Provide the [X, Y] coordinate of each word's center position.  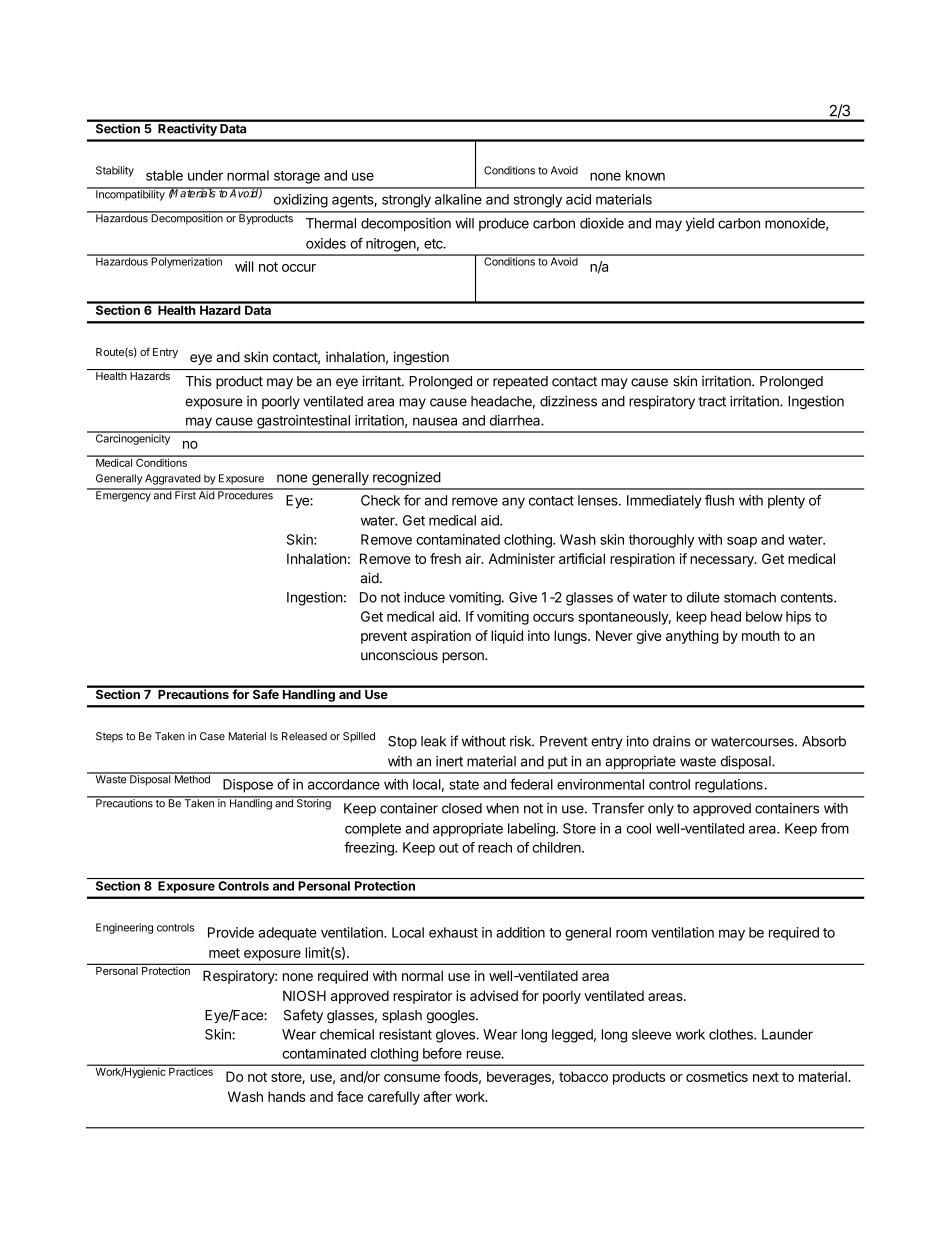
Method [192, 778]
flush [719, 500]
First [185, 494]
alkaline [458, 199]
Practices [191, 1070]
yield [700, 224]
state [464, 785]
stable [164, 175]
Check [380, 500]
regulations [730, 786]
